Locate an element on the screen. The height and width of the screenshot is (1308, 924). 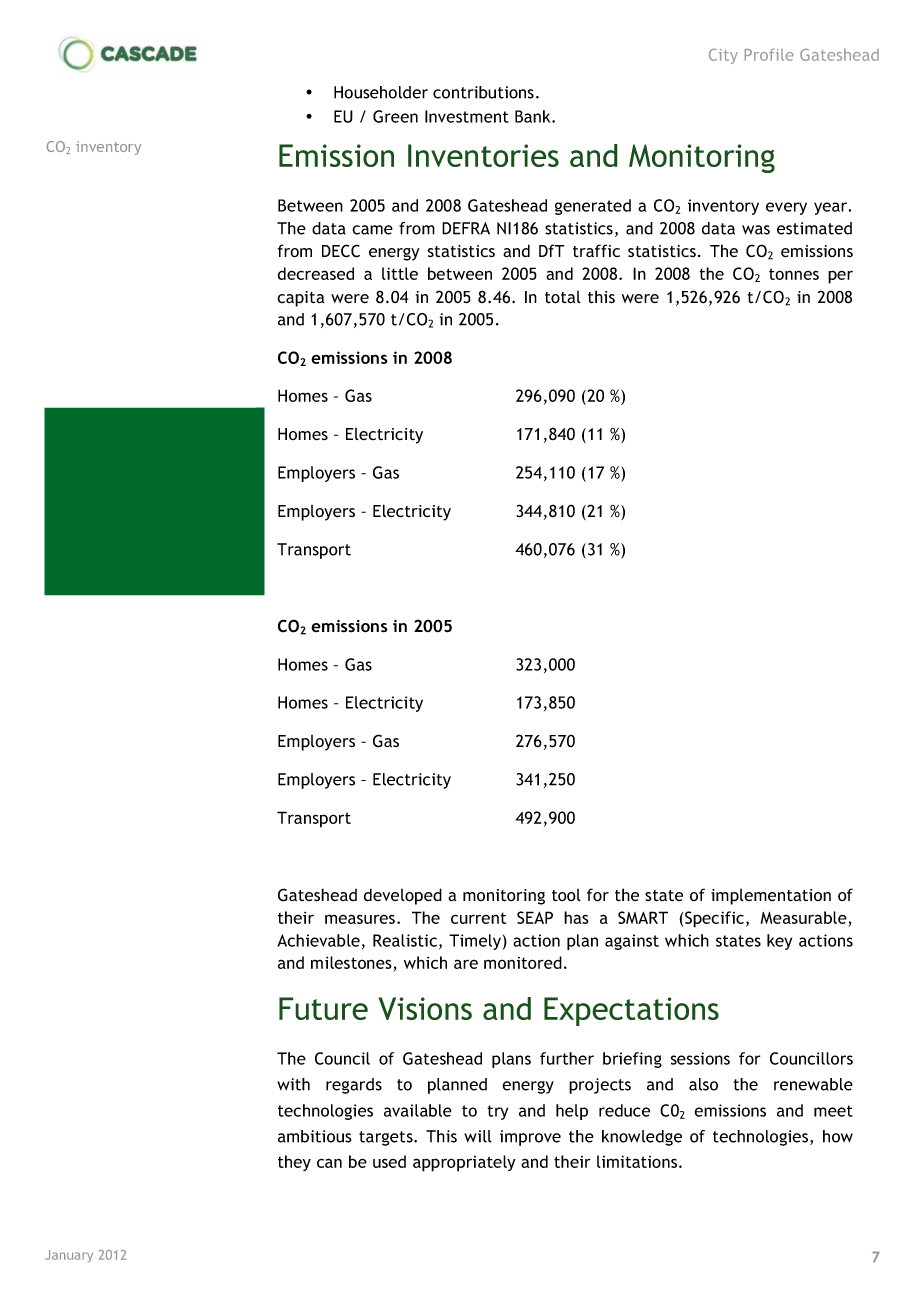
contributions is located at coordinates (483, 92).
